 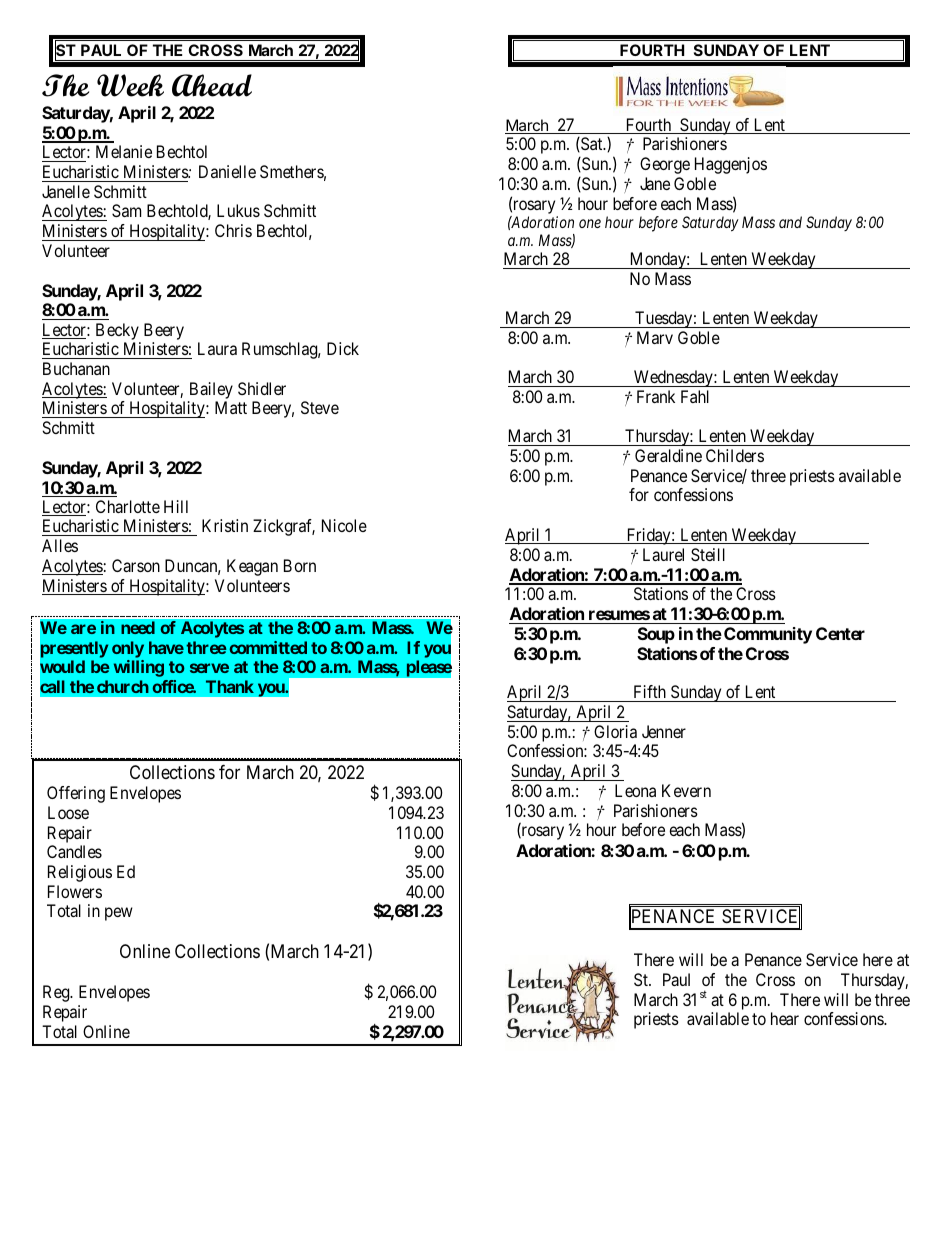 I want to click on Steve, so click(x=320, y=407).
